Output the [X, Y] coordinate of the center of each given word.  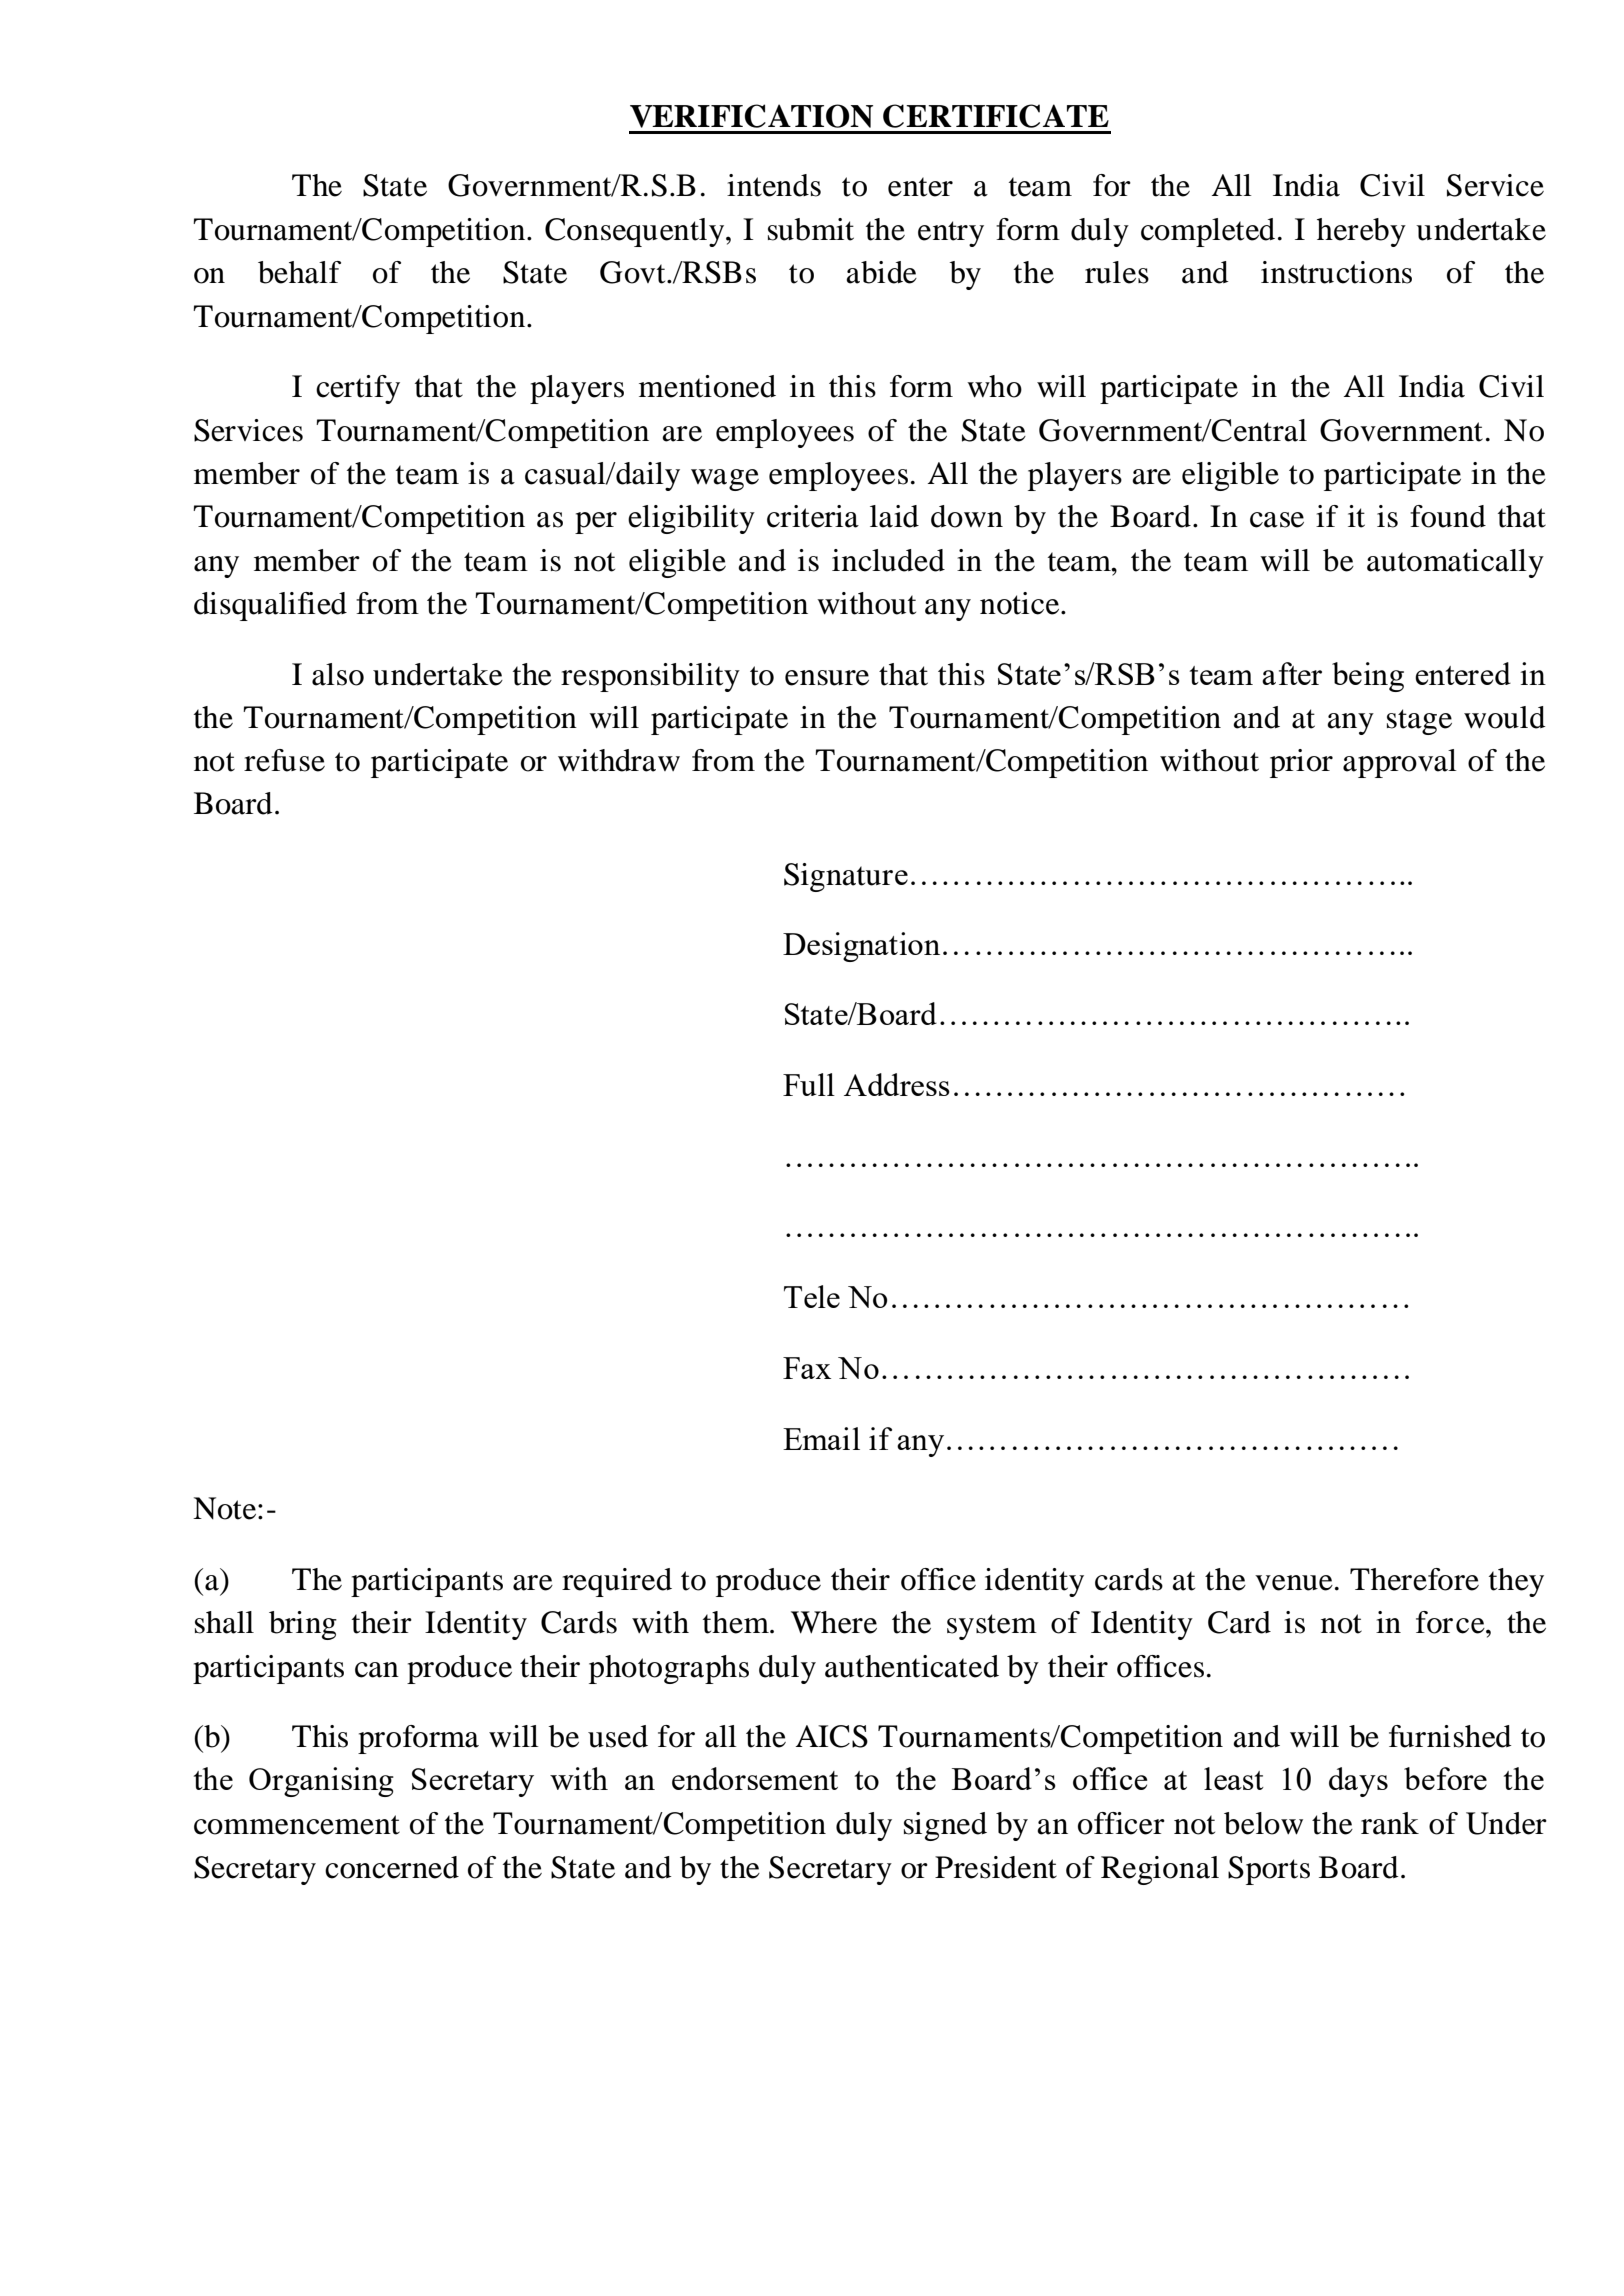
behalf [299, 272]
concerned [392, 1867]
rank [1390, 1823]
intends [774, 185]
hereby [1361, 232]
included [888, 560]
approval [1400, 763]
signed [945, 1826]
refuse [284, 760]
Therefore [1414, 1579]
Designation [861, 947]
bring [303, 1625]
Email [821, 1438]
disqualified [270, 606]
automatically [1455, 563]
